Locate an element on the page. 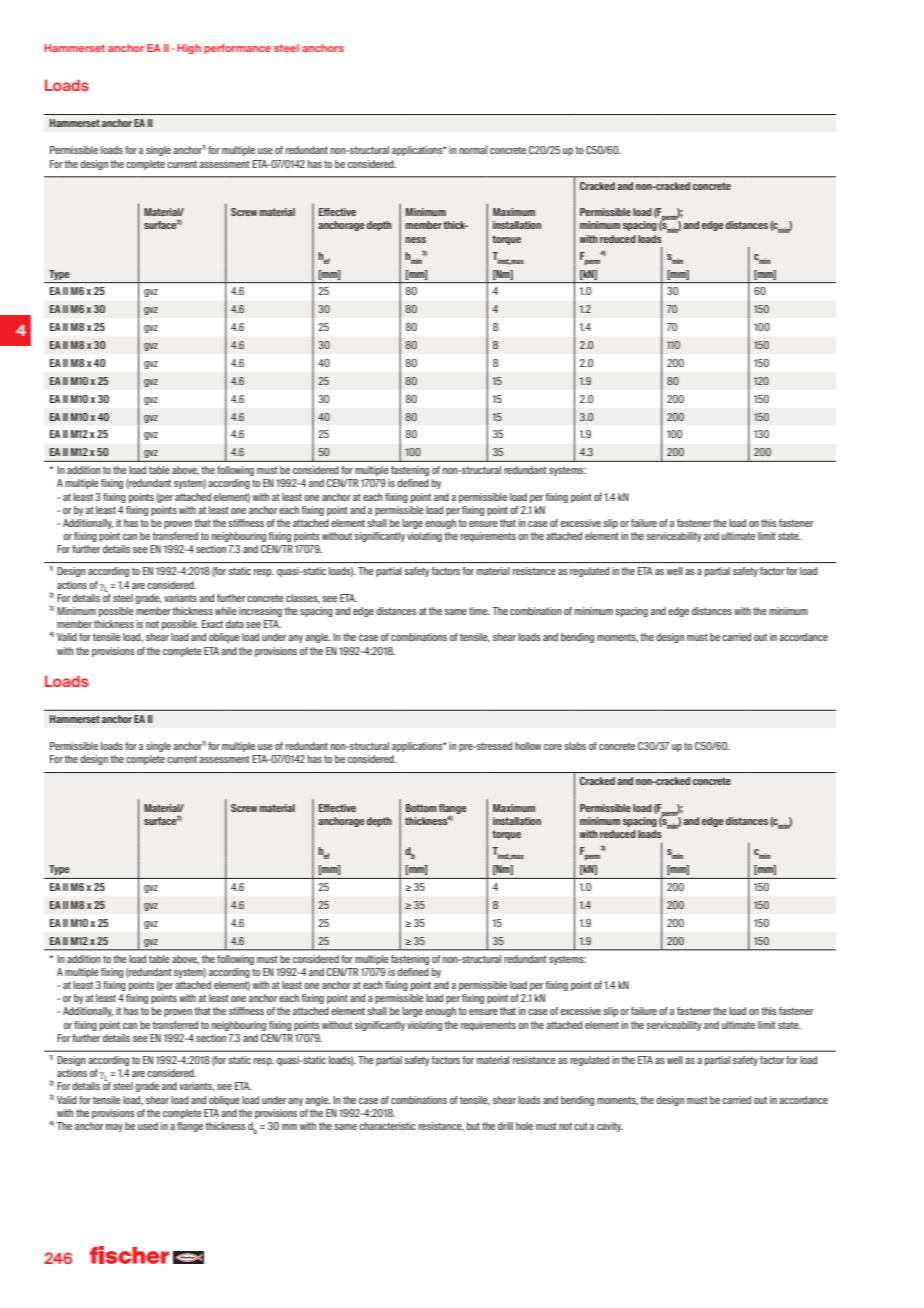 The height and width of the document is (1308, 924). performance is located at coordinates (237, 49).
